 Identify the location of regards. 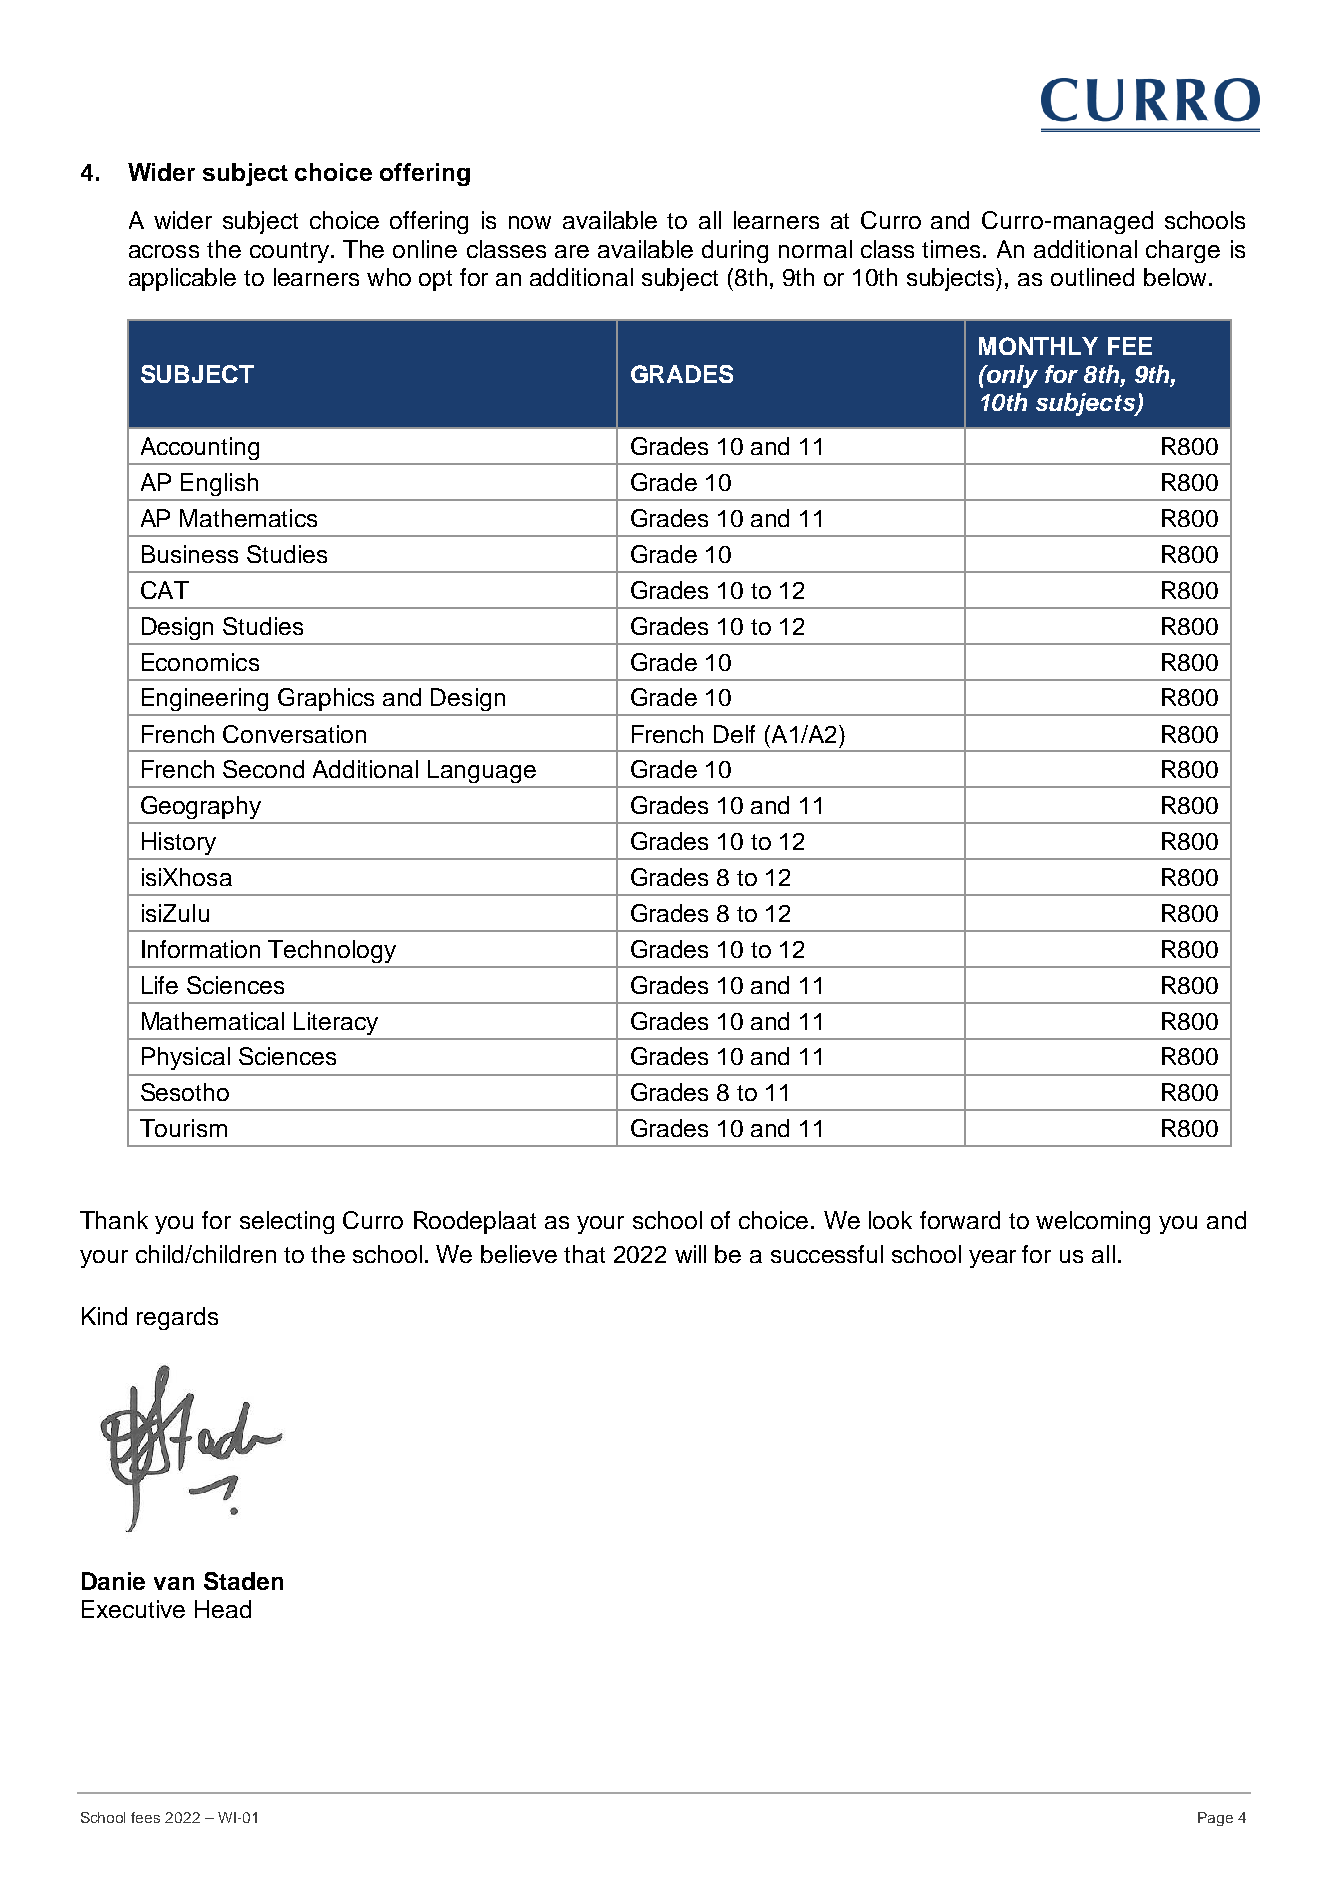
(177, 1318).
